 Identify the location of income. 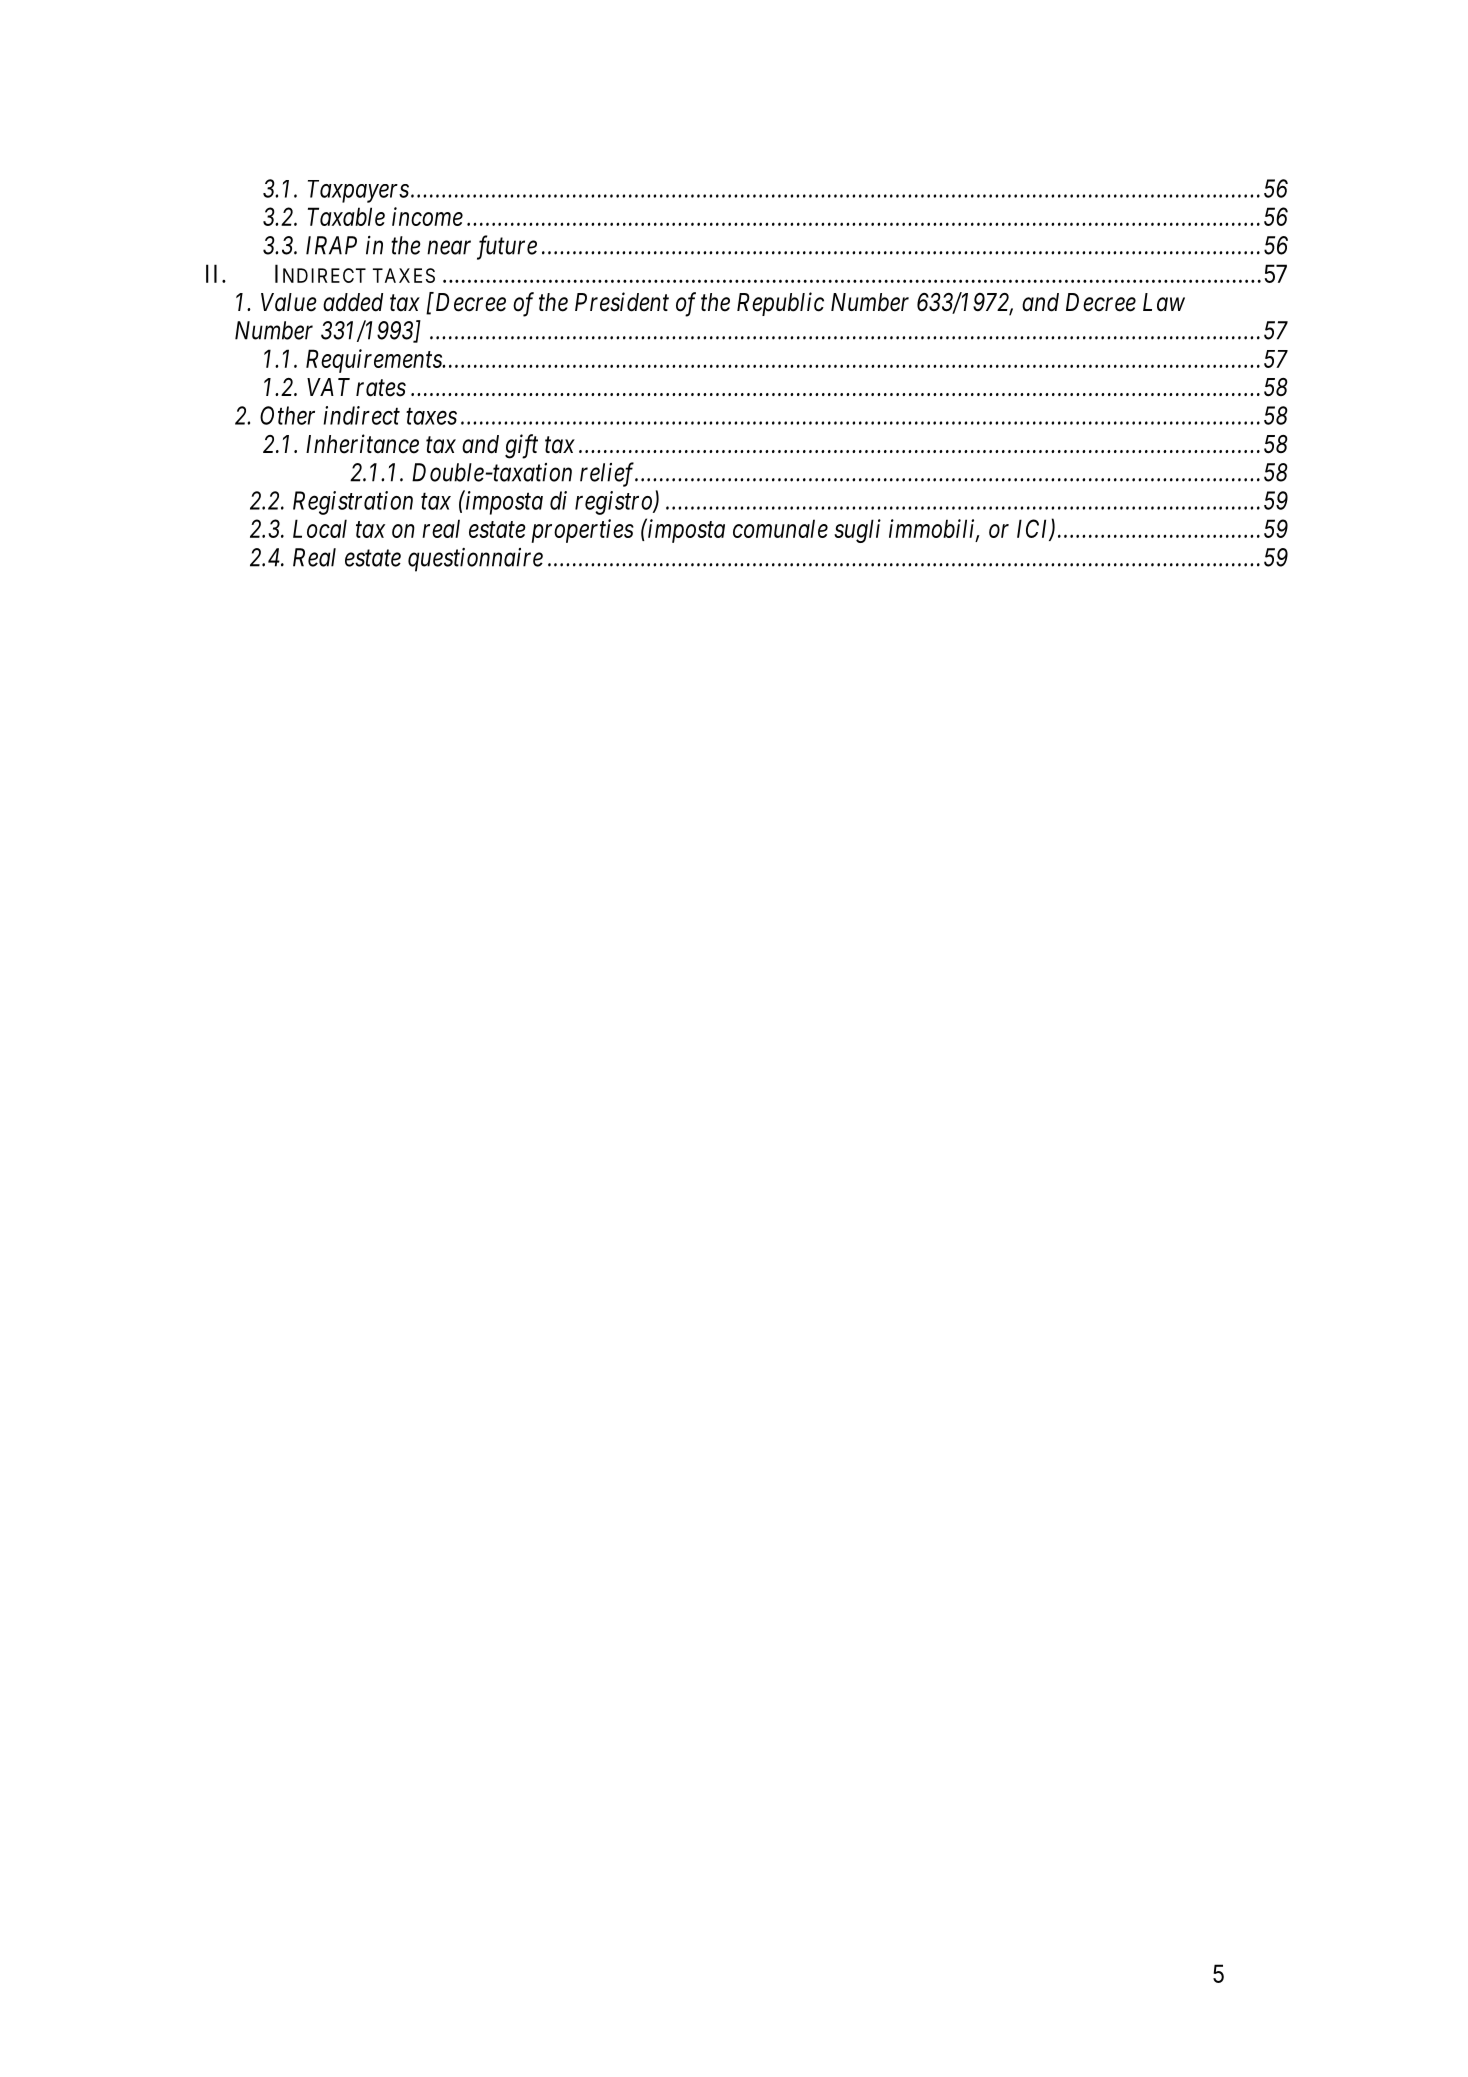
(427, 216).
